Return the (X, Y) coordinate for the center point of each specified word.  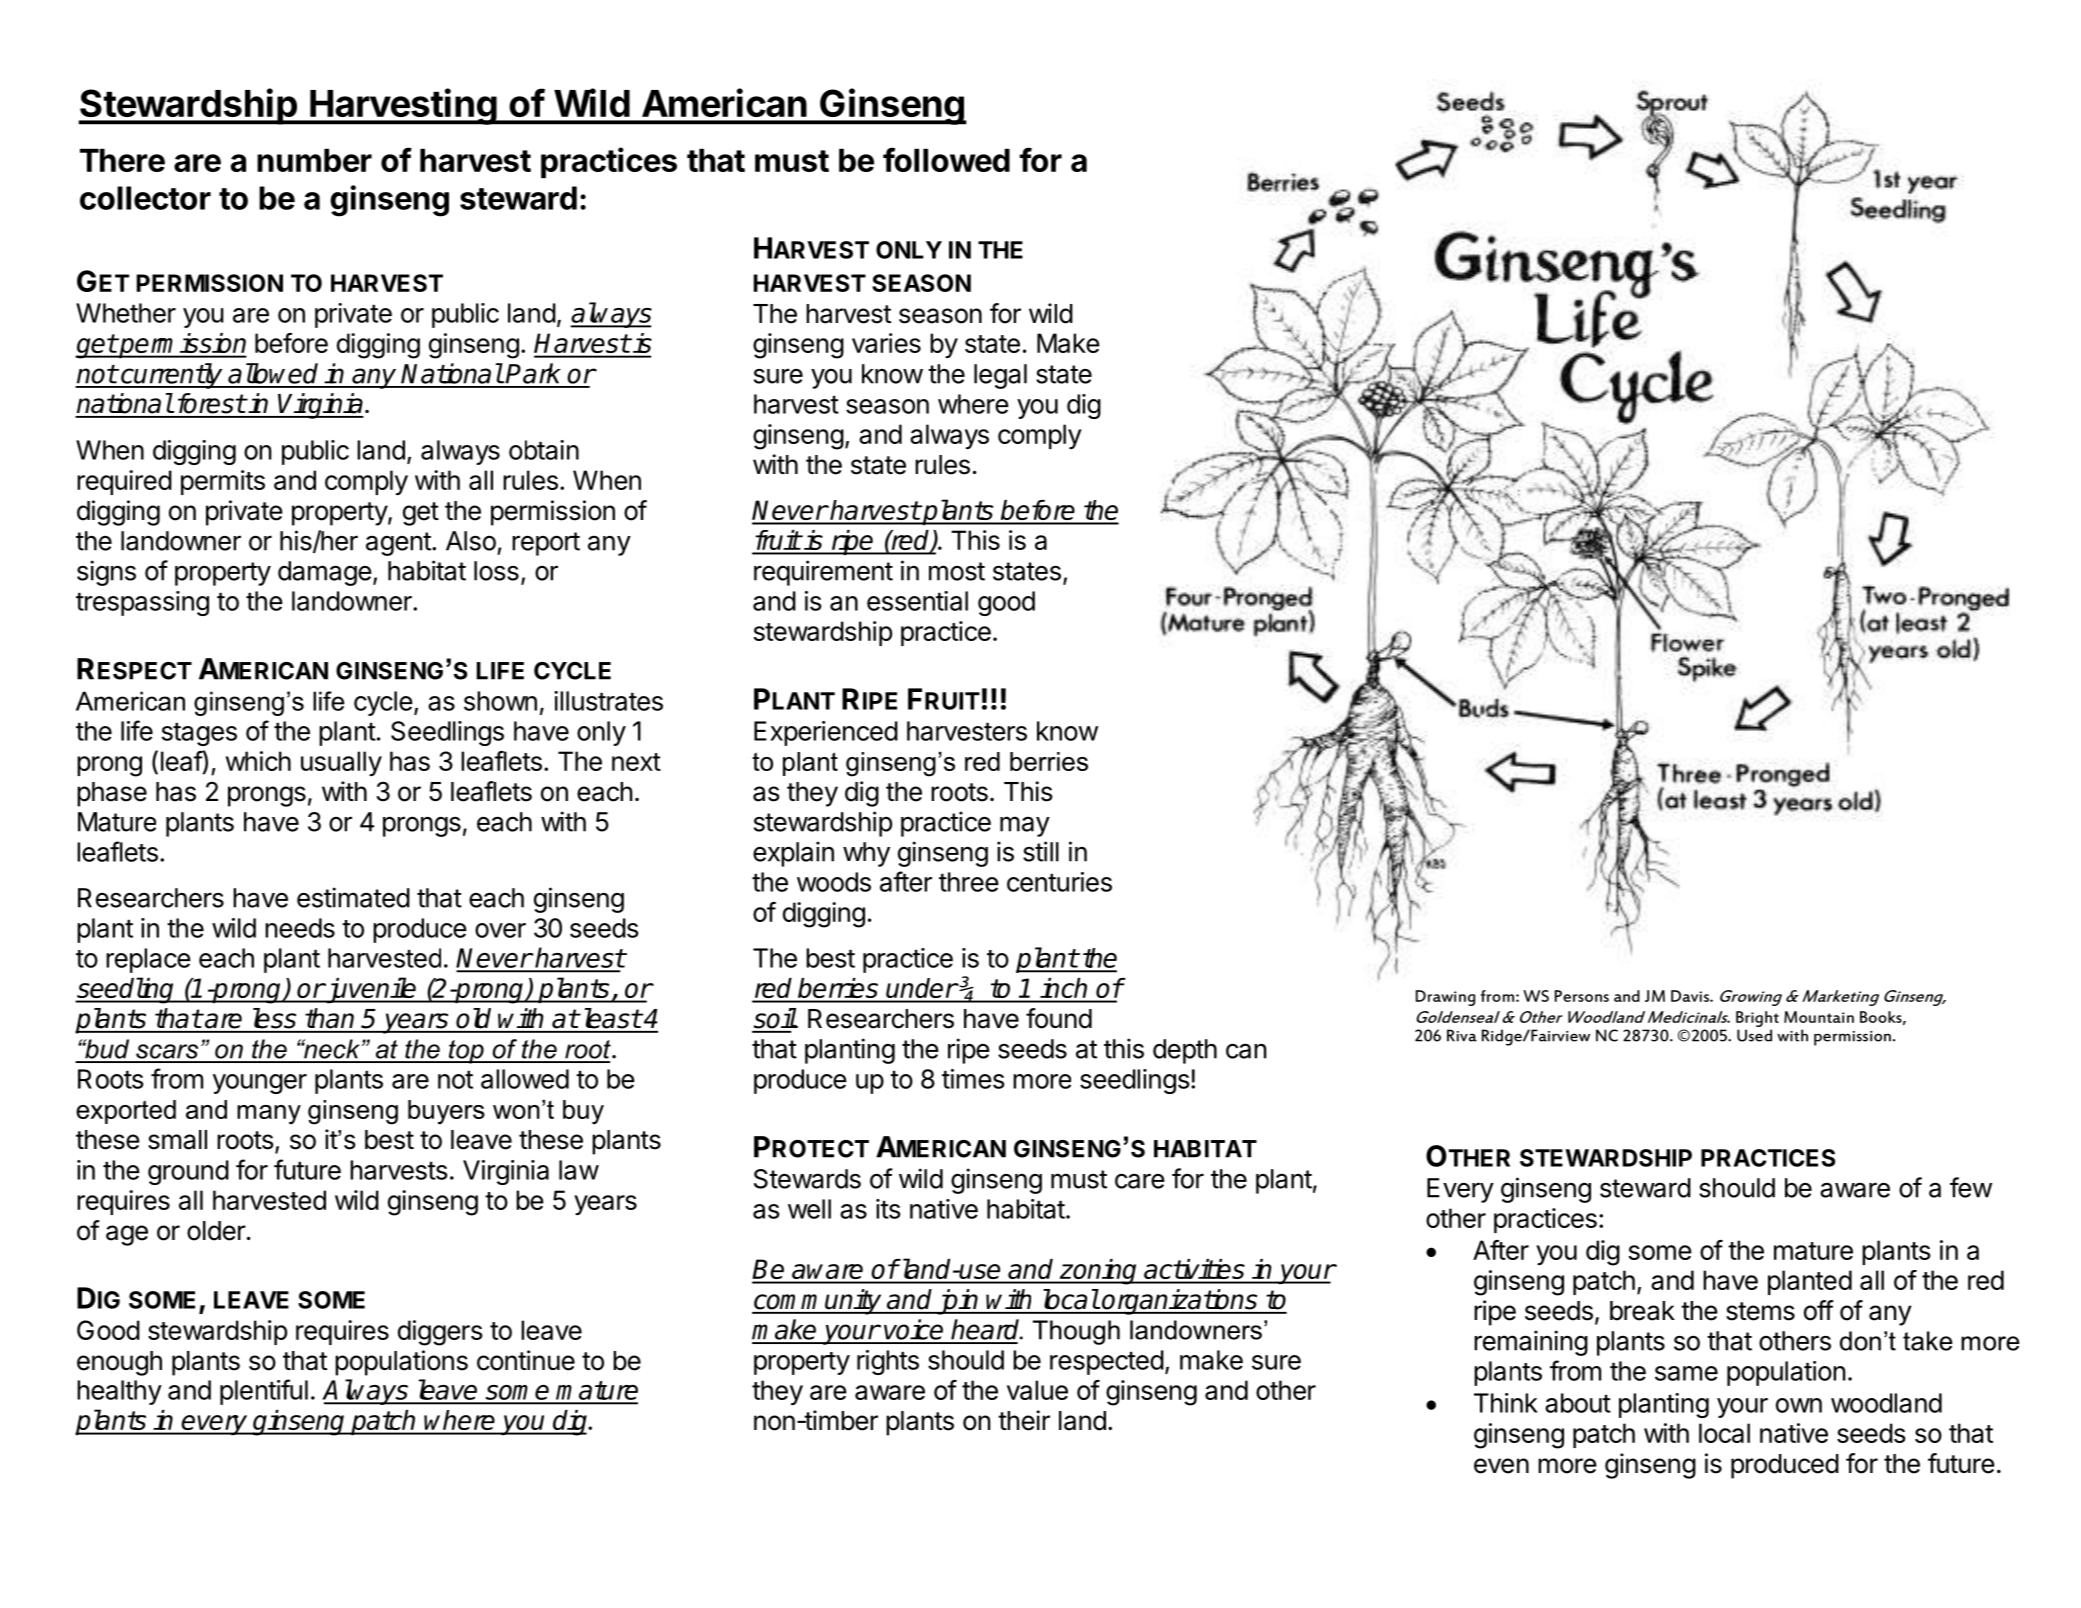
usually (341, 763)
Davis (1691, 996)
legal (1000, 376)
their (1024, 1420)
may (1025, 826)
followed (946, 159)
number (314, 160)
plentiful (264, 1392)
